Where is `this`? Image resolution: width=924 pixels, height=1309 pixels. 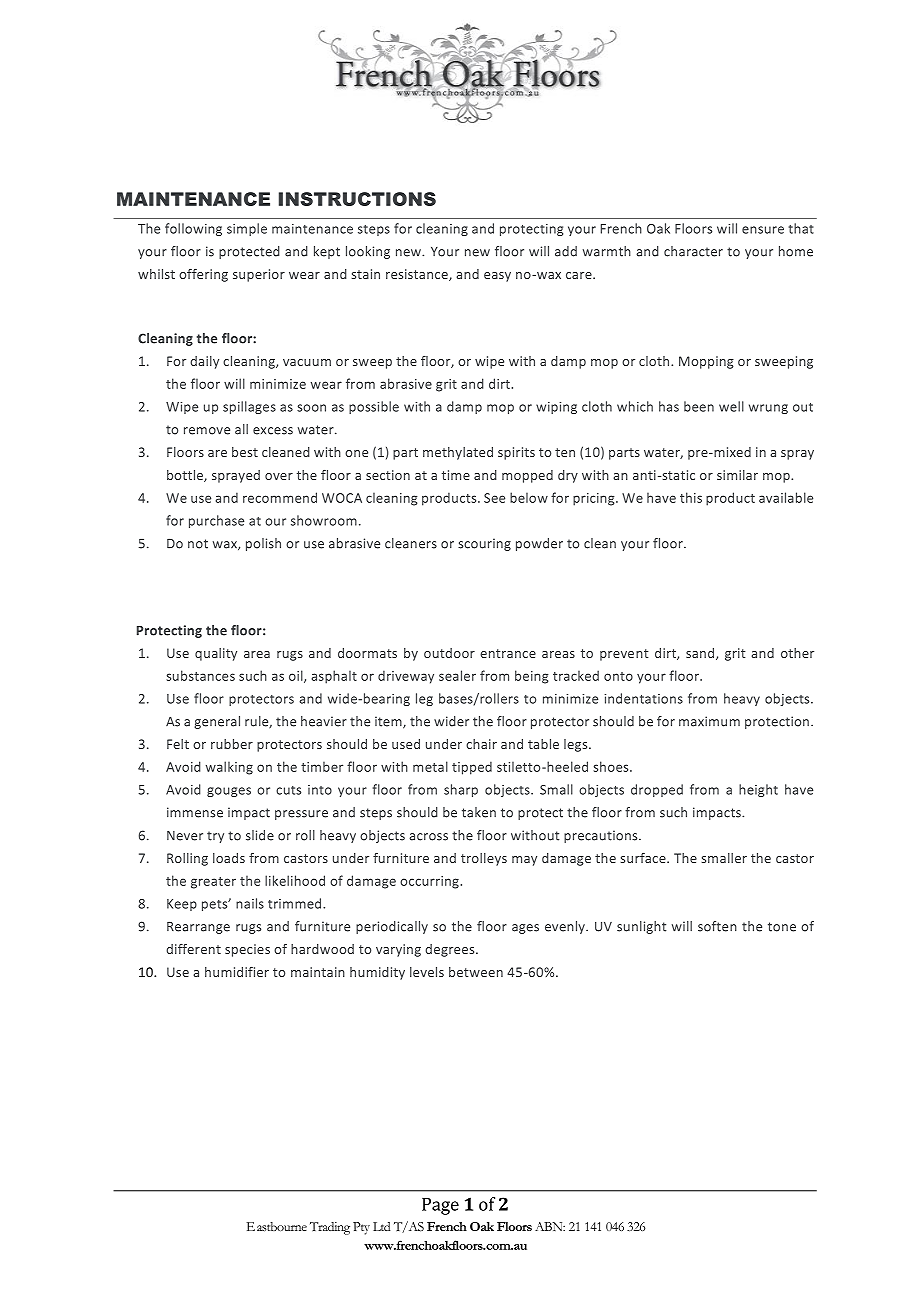 this is located at coordinates (691, 497).
